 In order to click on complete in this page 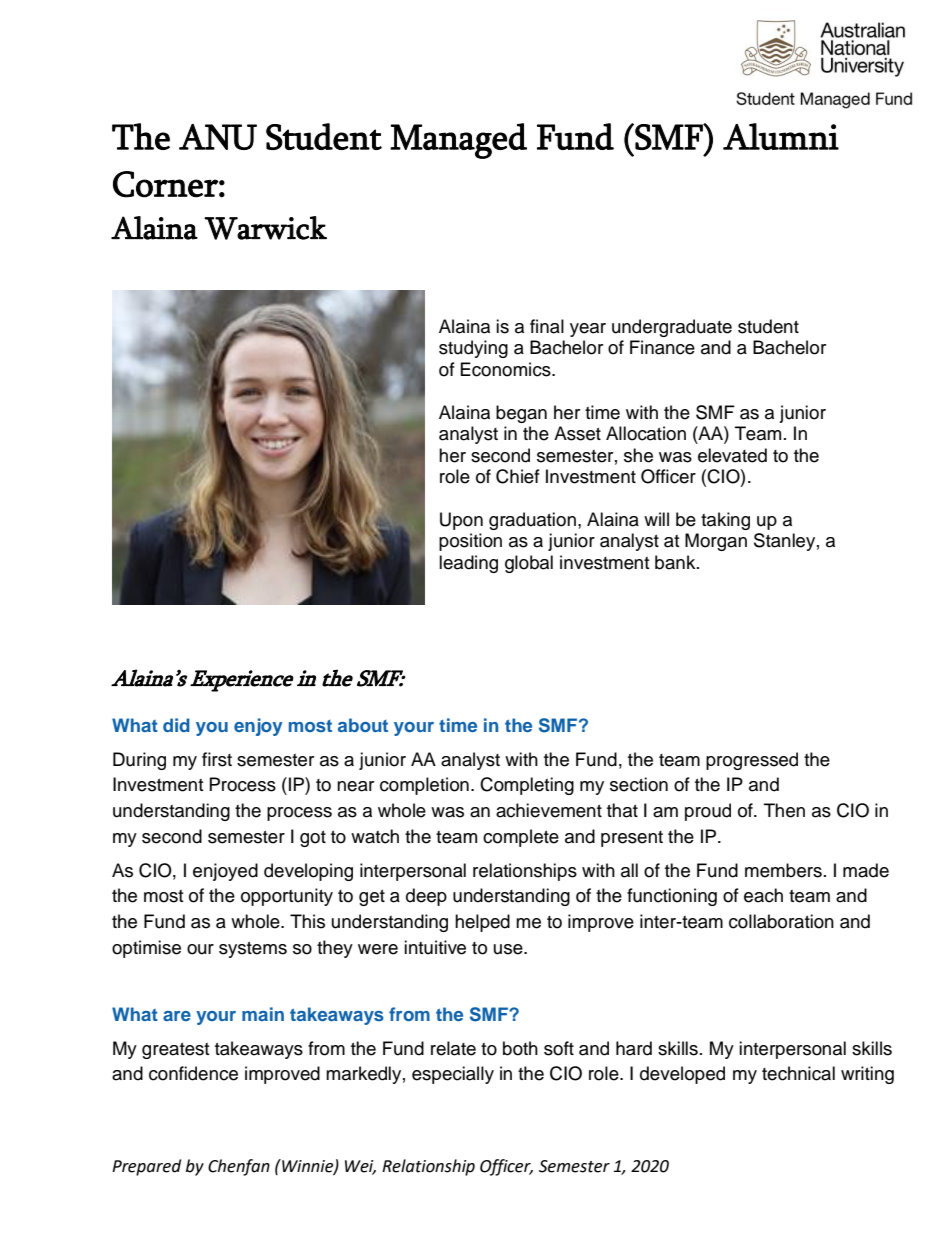, I will do `click(521, 838)`.
